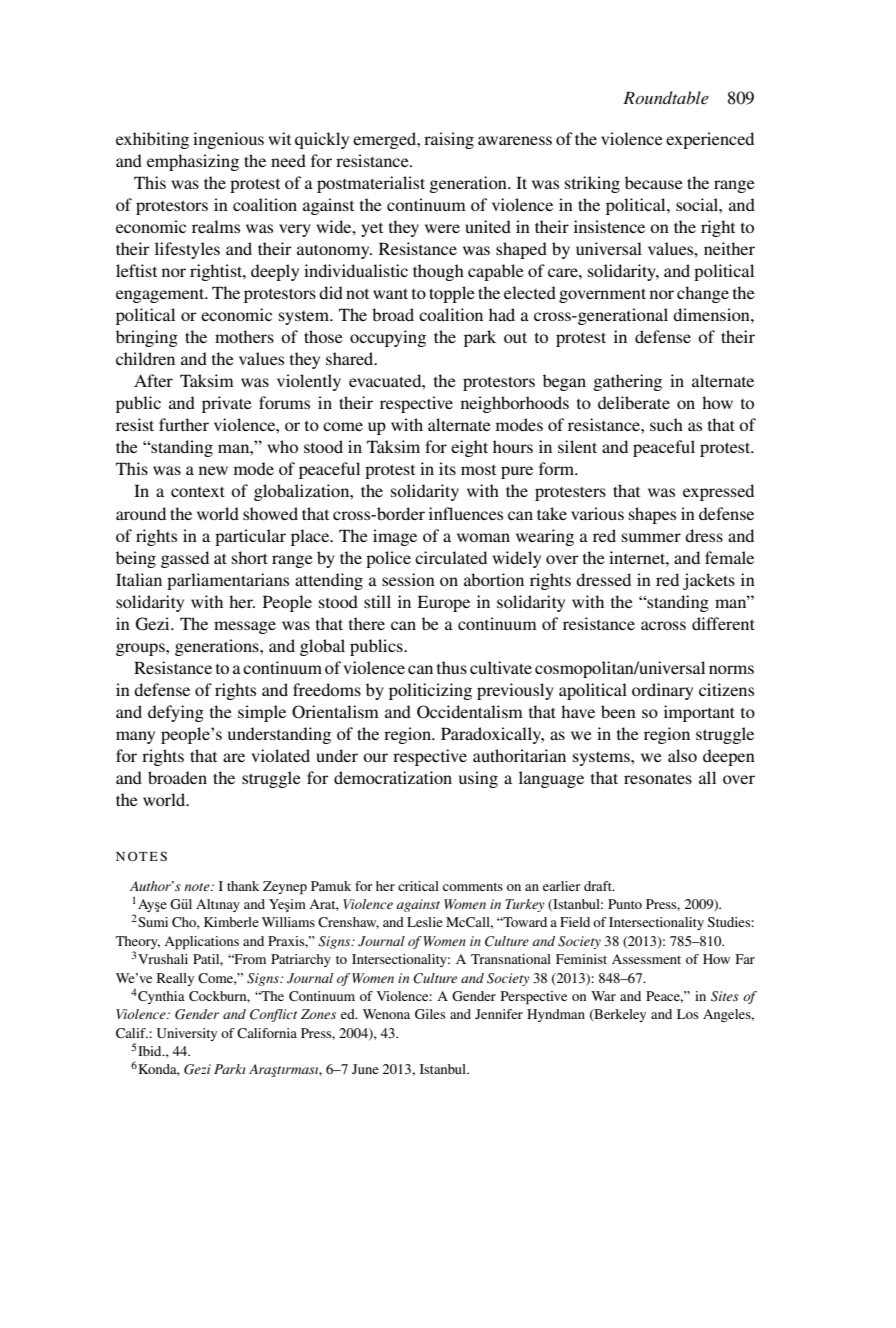 This image has width=896, height=1328. Describe the element at coordinates (449, 140) in the image. I see `raising` at that location.
